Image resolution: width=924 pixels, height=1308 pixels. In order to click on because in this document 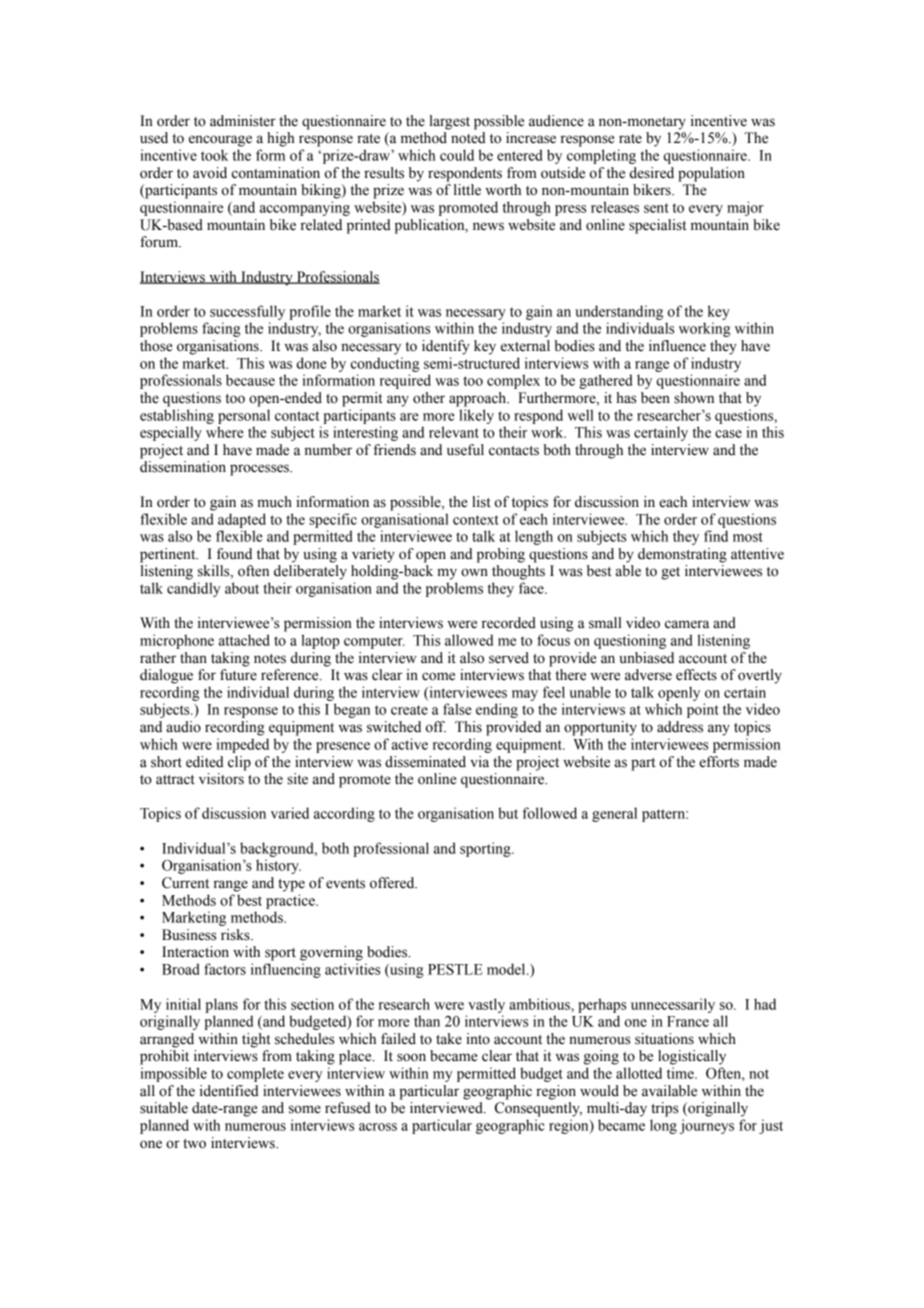, I will do `click(250, 380)`.
